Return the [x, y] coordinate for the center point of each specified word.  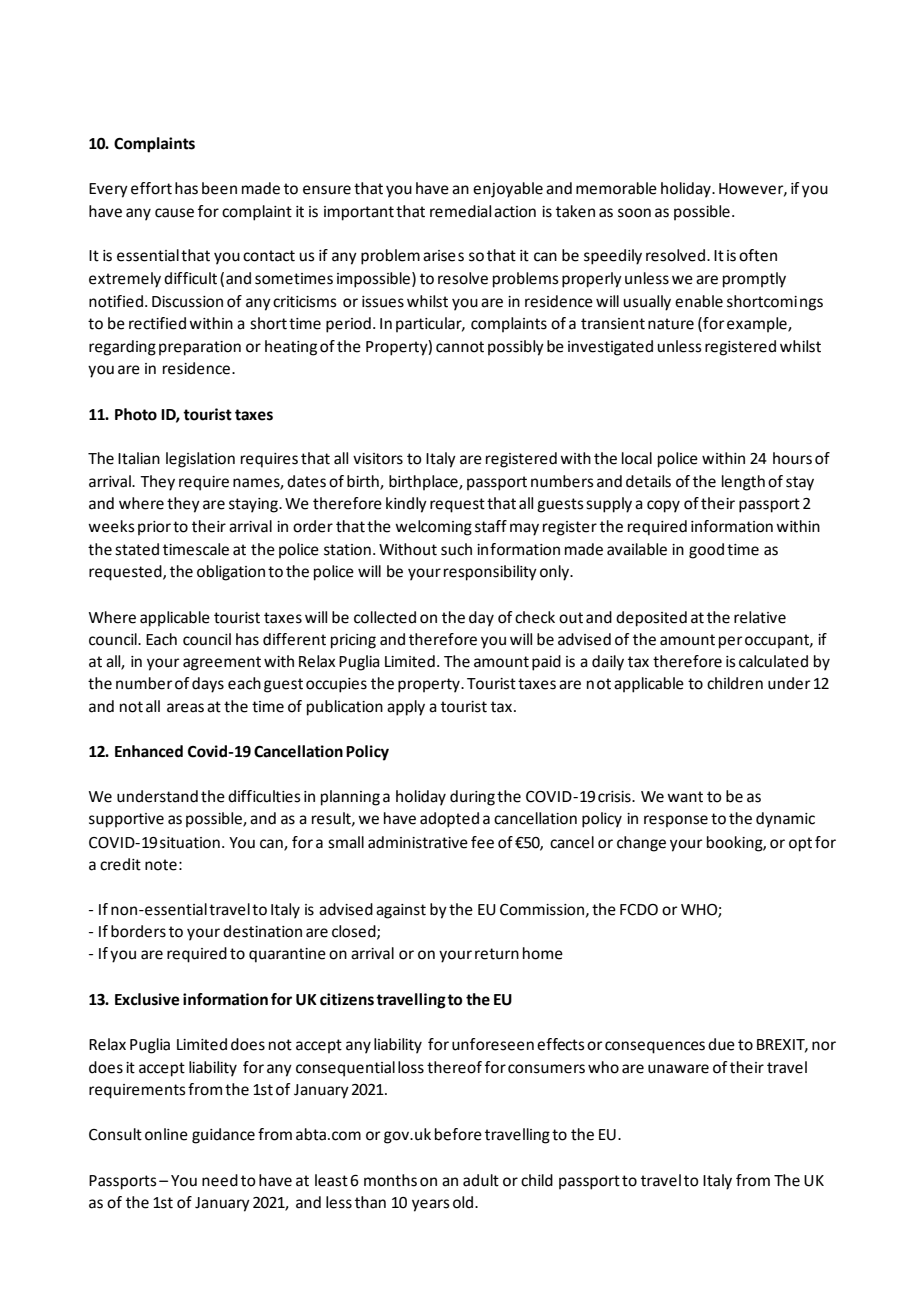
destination [262, 931]
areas [185, 708]
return [497, 954]
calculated [773, 661]
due [721, 1044]
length [743, 483]
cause [174, 213]
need [220, 1180]
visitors [378, 459]
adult [481, 1180]
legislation [200, 460]
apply [406, 708]
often [758, 255]
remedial [460, 211]
